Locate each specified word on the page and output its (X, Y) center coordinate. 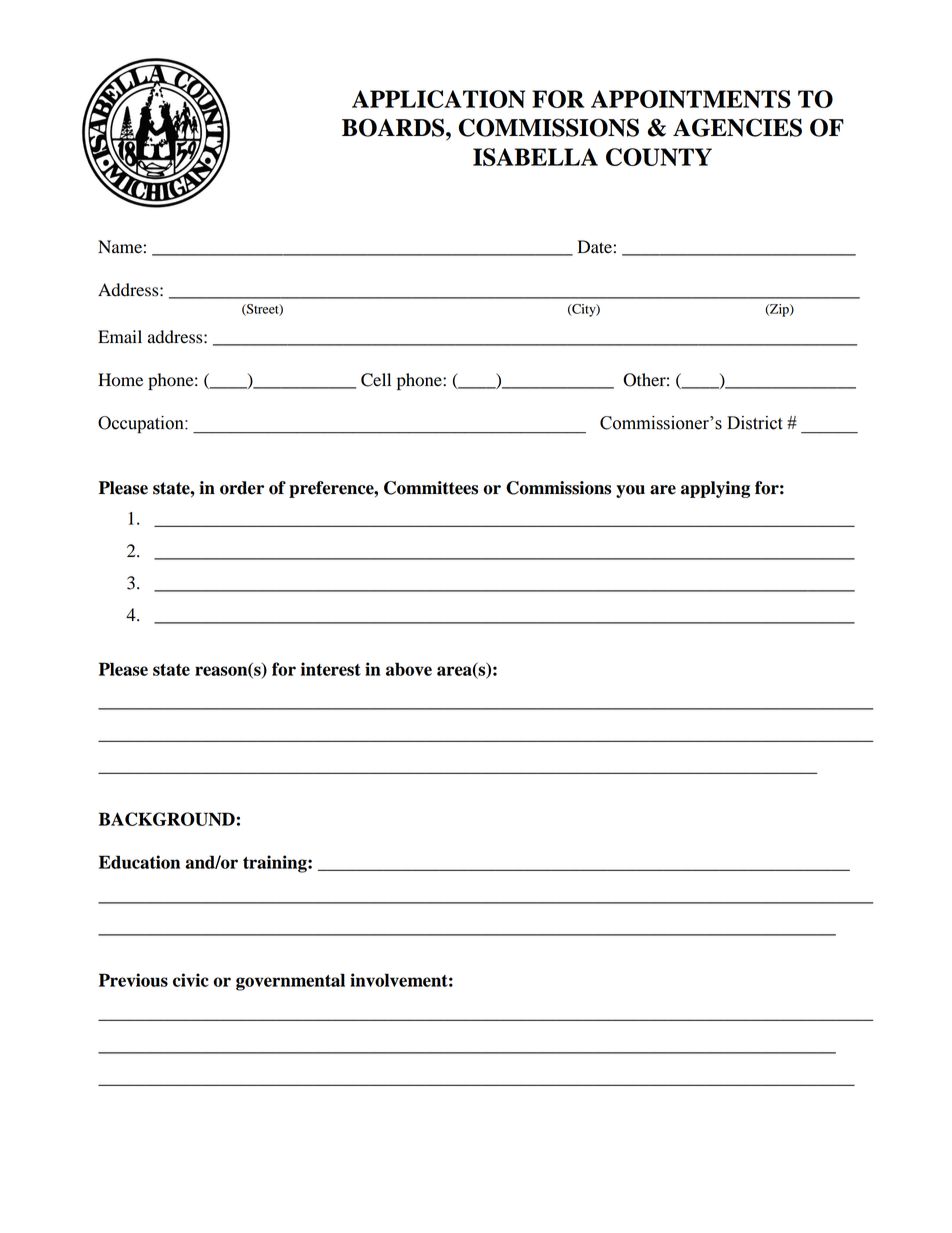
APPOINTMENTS (691, 99)
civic (191, 980)
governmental (290, 982)
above (409, 669)
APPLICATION (438, 99)
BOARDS (394, 127)
